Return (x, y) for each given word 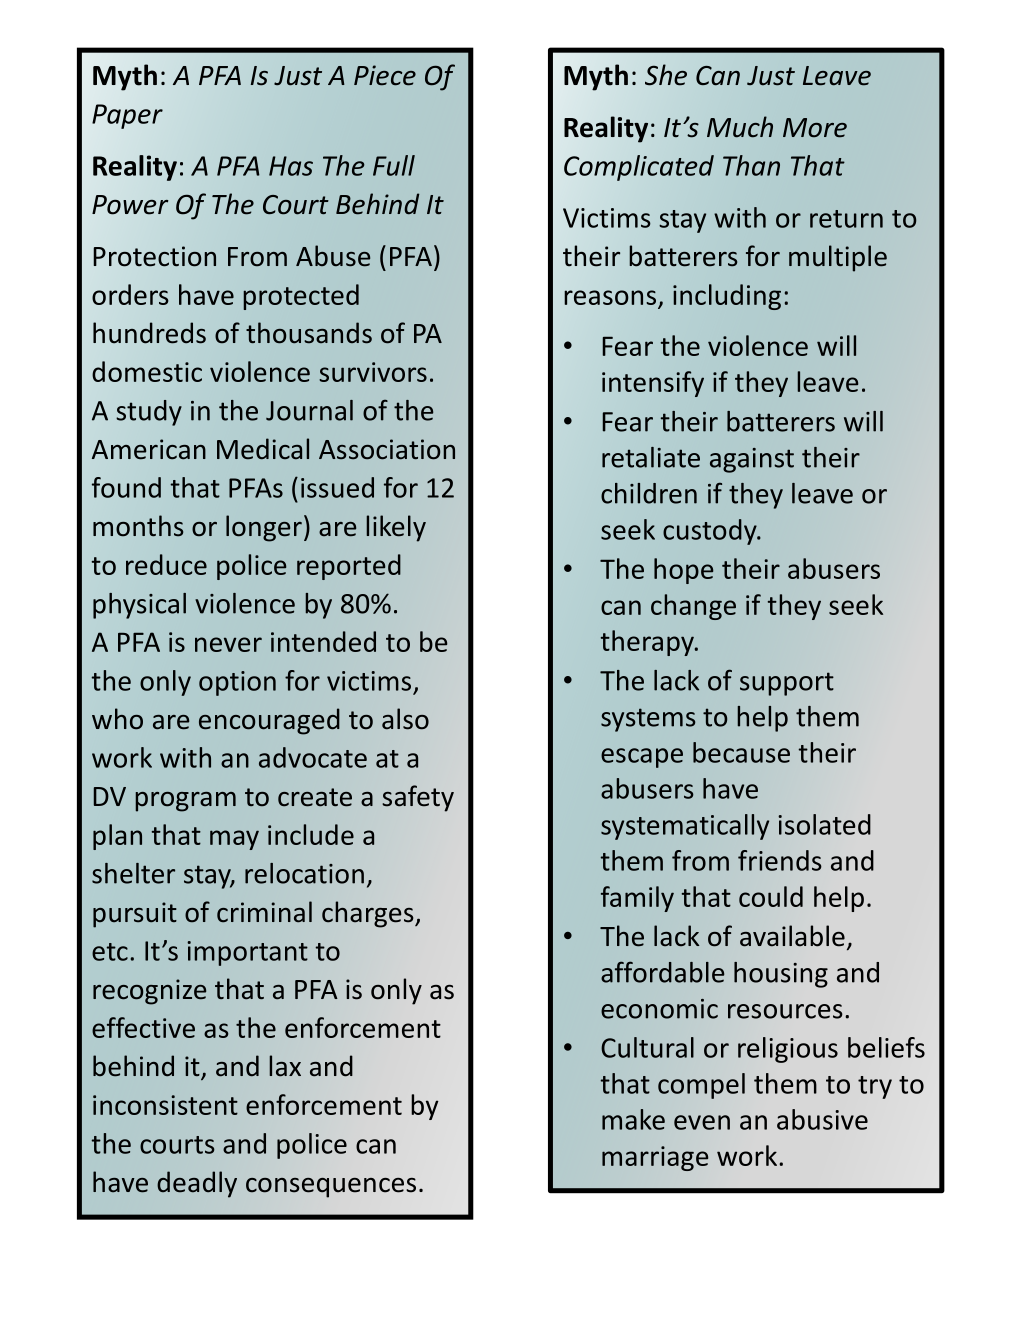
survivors (373, 372)
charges (369, 914)
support (787, 684)
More (815, 128)
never (228, 644)
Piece (385, 75)
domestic (147, 371)
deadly (197, 1184)
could (771, 896)
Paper (127, 116)
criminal (264, 912)
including (727, 297)
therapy (648, 643)
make (633, 1119)
